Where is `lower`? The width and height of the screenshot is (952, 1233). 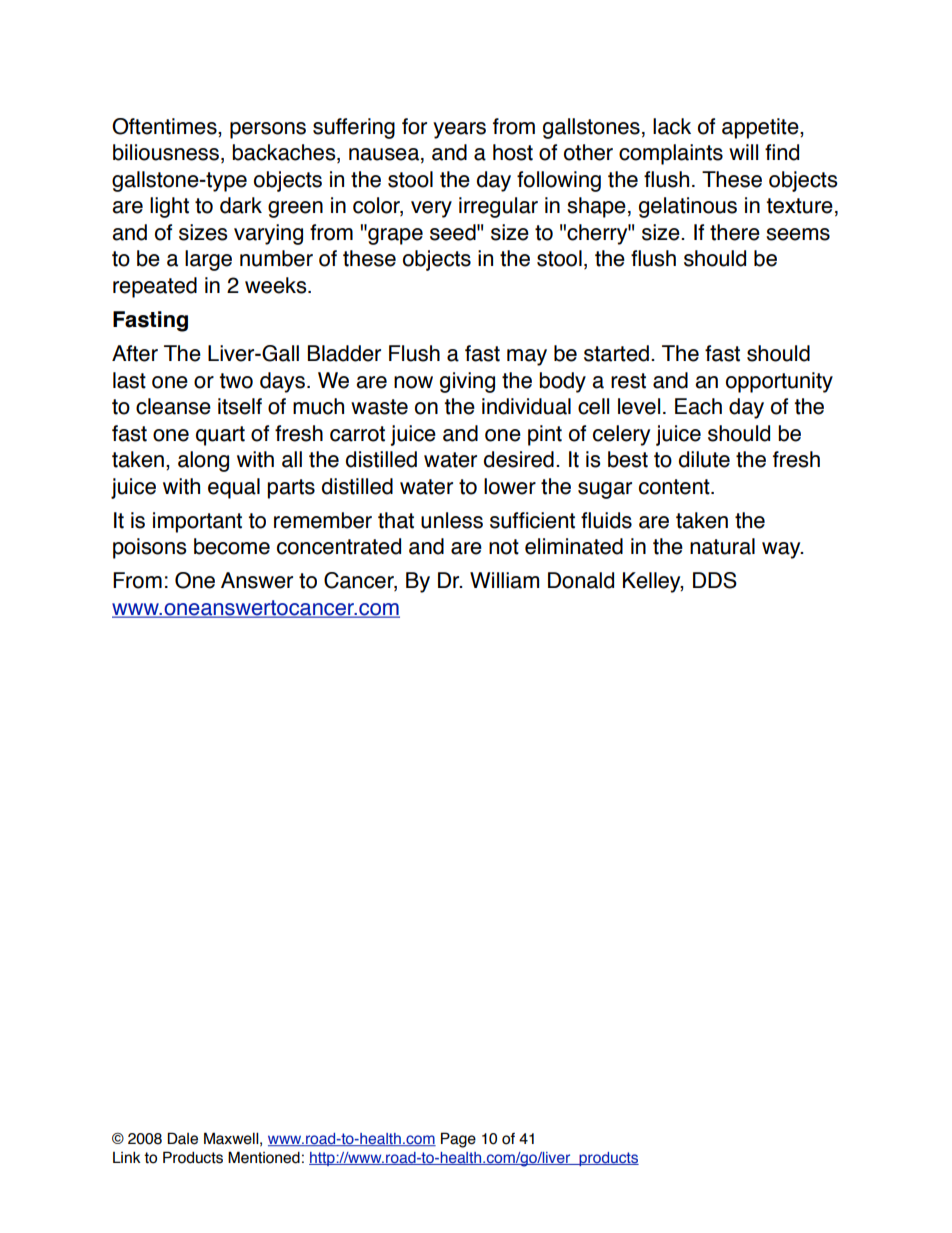 lower is located at coordinates (510, 486).
